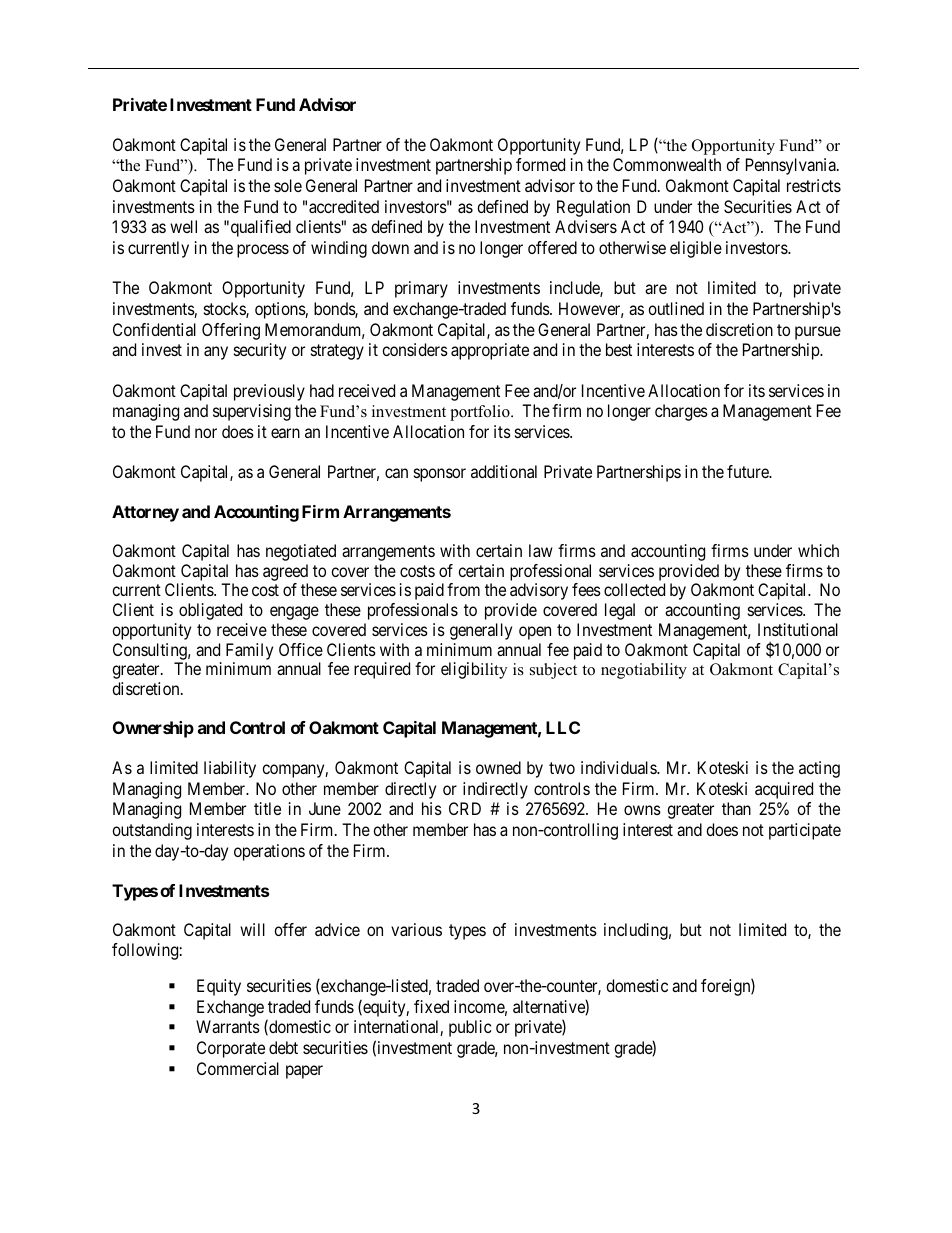 The image size is (952, 1233). Describe the element at coordinates (210, 611) in the screenshot. I see `obligated` at that location.
